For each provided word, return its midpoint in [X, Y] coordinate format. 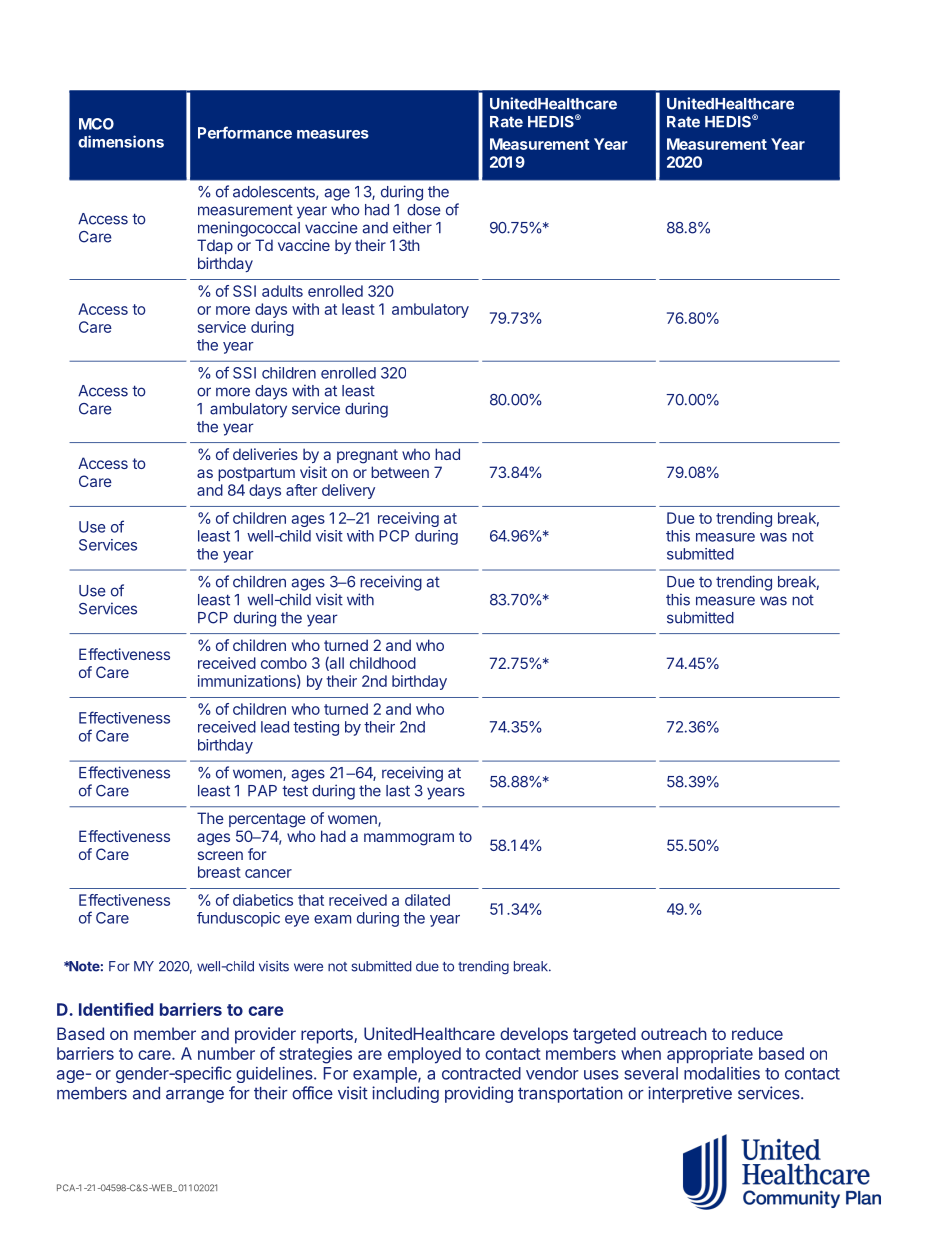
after [301, 490]
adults [282, 291]
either [412, 227]
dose [424, 210]
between [400, 472]
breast [219, 872]
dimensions [121, 141]
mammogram [409, 839]
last [398, 791]
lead [275, 727]
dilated [427, 900]
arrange [195, 1096]
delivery [348, 491]
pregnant [367, 456]
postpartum [256, 474]
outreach [674, 1033]
